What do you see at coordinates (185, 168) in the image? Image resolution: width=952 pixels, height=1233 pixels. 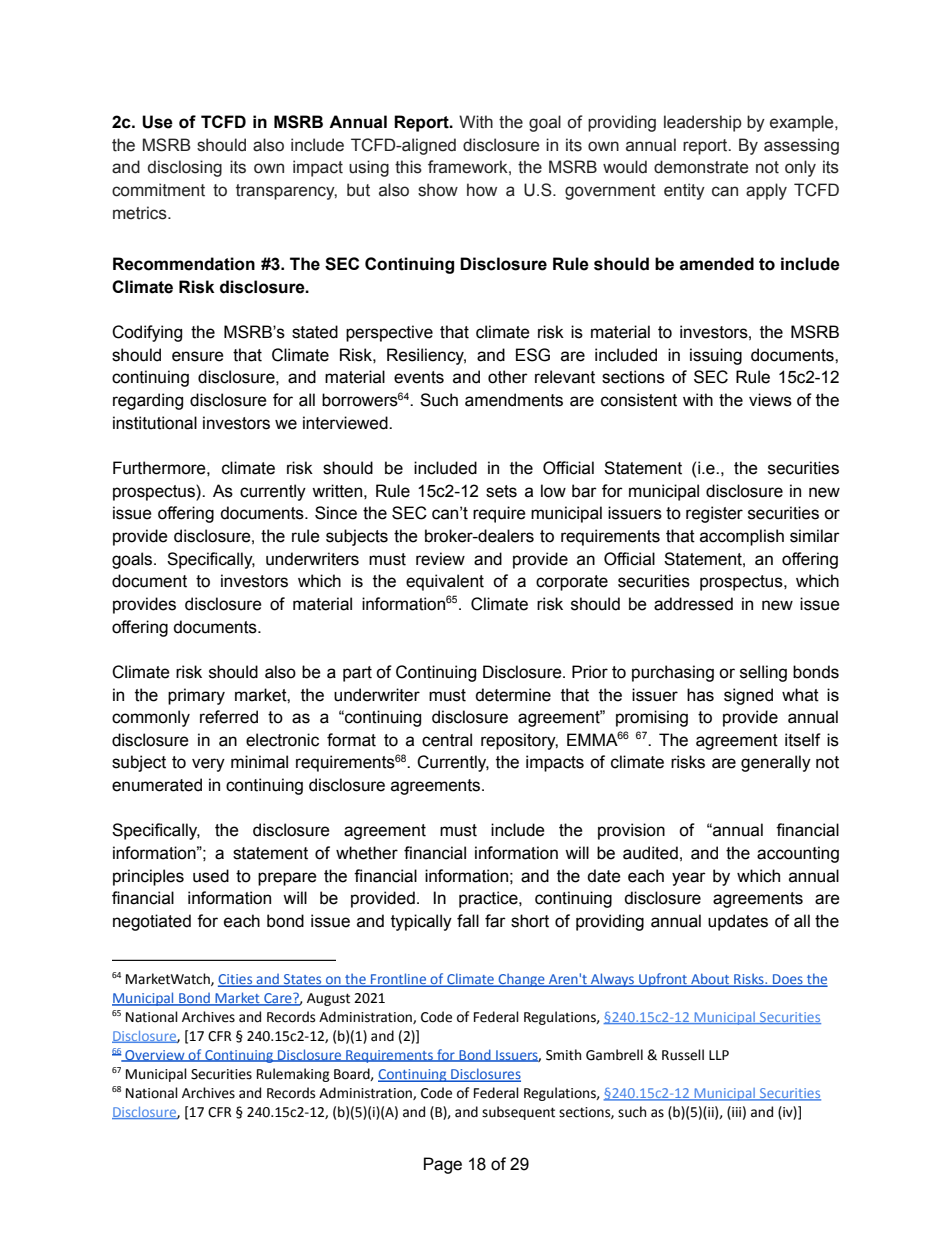 I see `disclosing` at bounding box center [185, 168].
